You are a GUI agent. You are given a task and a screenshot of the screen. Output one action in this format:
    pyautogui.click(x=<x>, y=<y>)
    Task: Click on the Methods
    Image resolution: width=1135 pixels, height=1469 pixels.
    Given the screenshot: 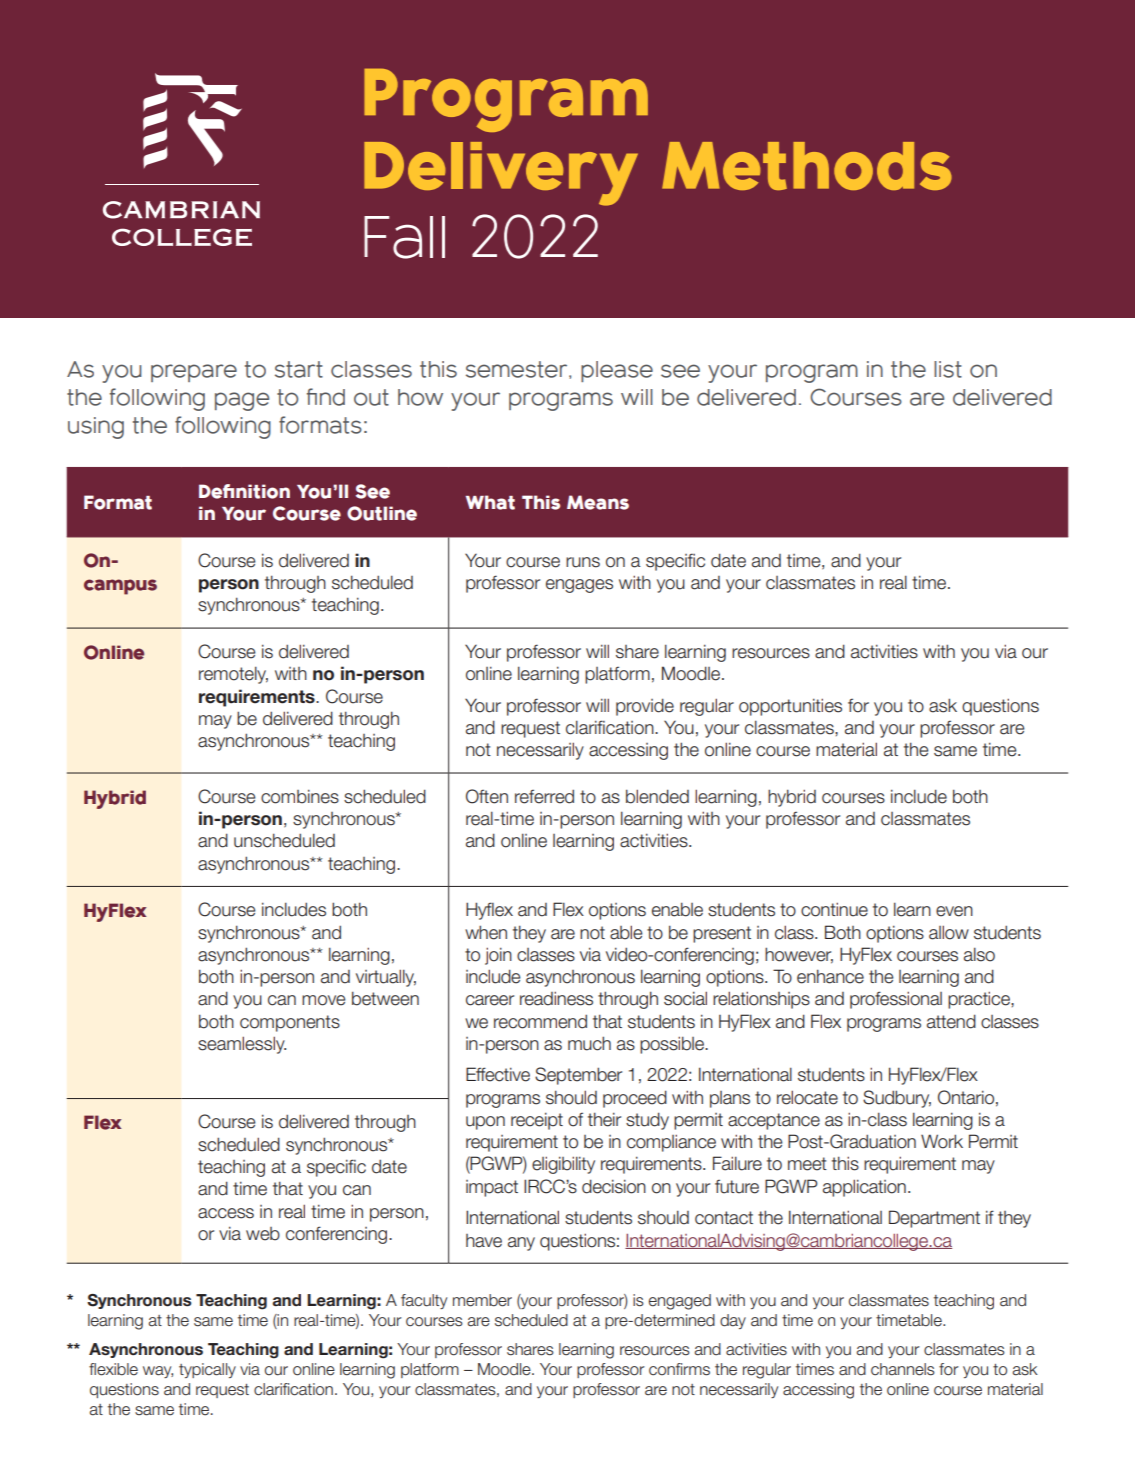 What is the action you would take?
    pyautogui.click(x=807, y=166)
